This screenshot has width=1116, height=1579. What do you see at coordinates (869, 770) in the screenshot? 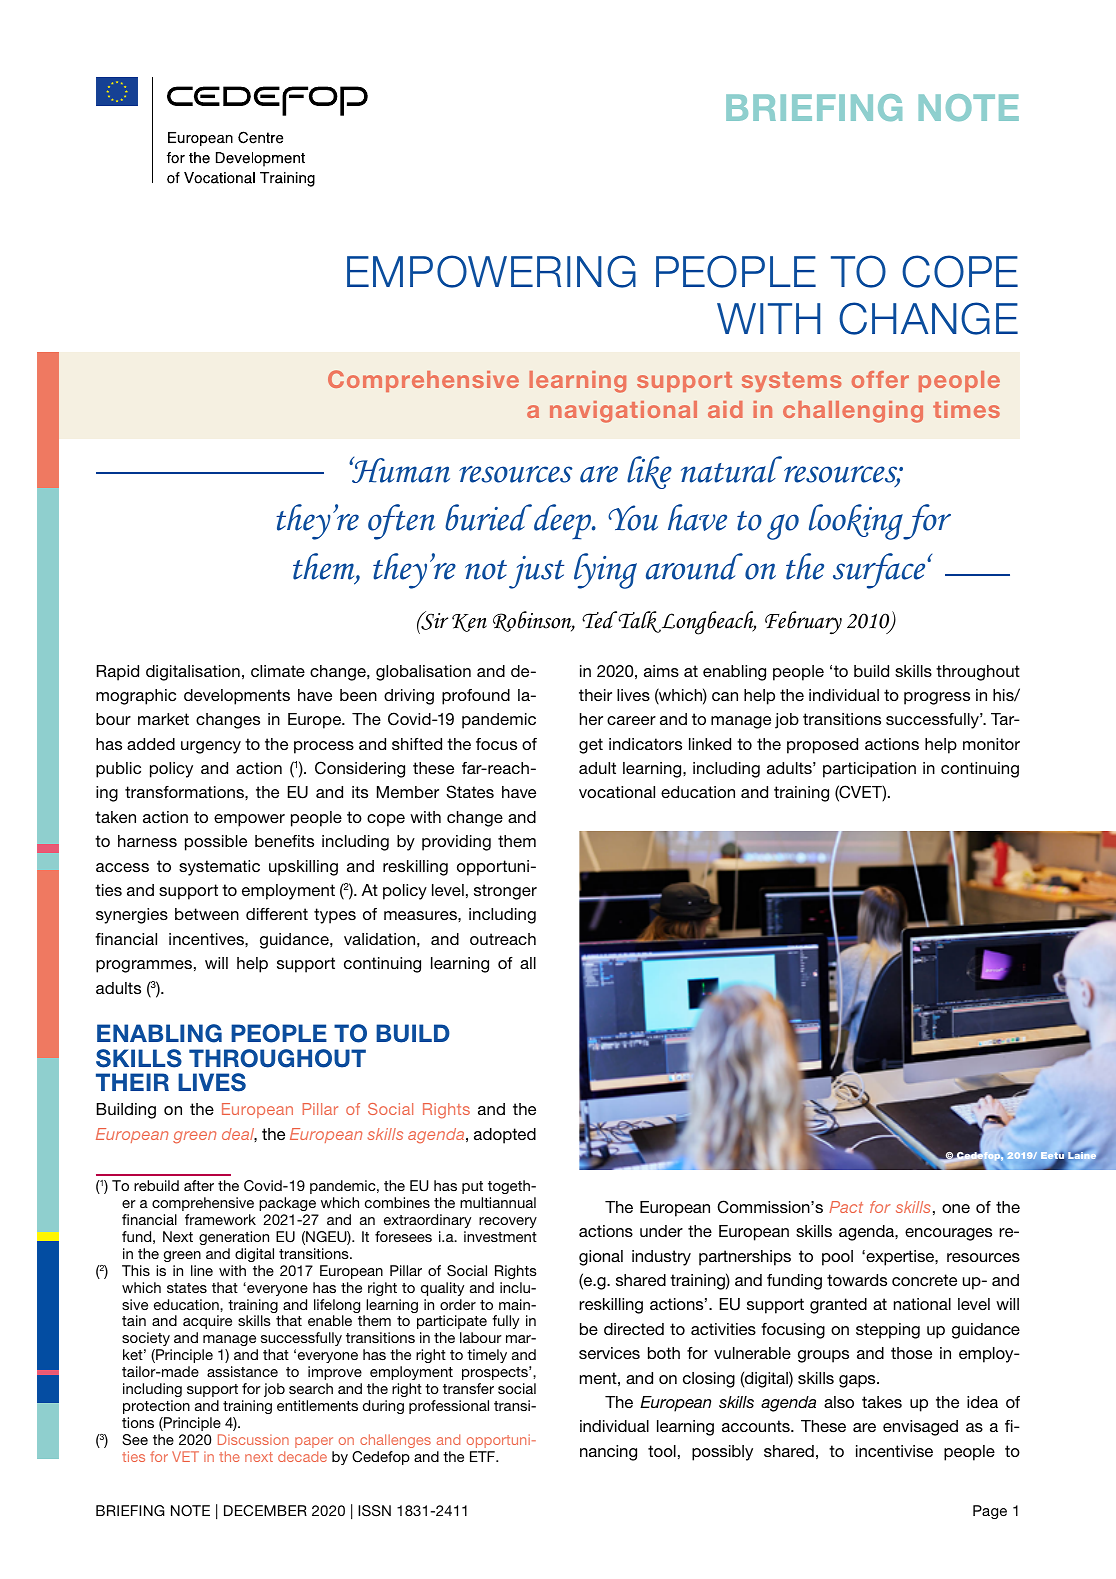
I see `participation` at bounding box center [869, 770].
